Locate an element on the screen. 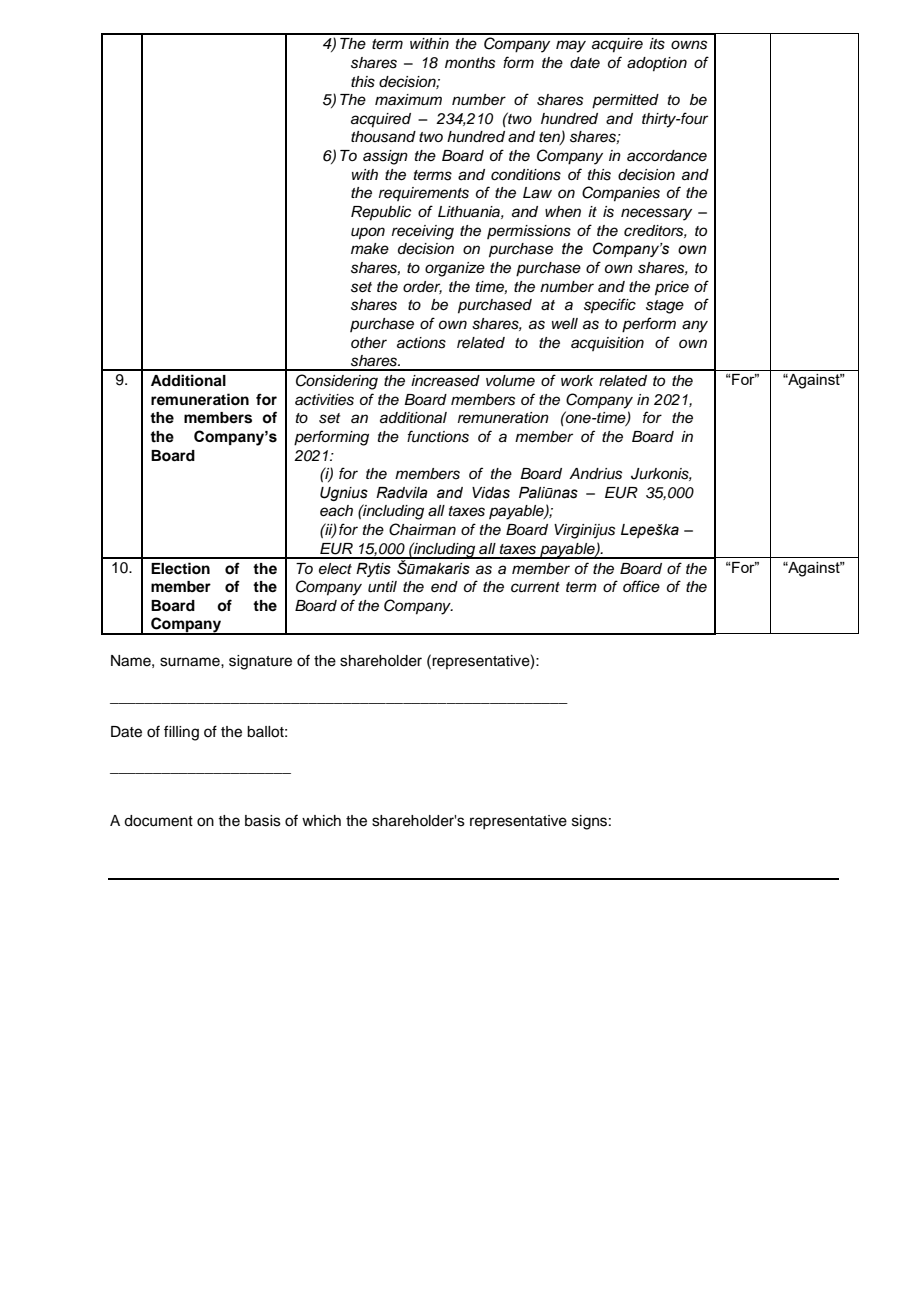 Image resolution: width=924 pixels, height=1308 pixels. months is located at coordinates (470, 63).
